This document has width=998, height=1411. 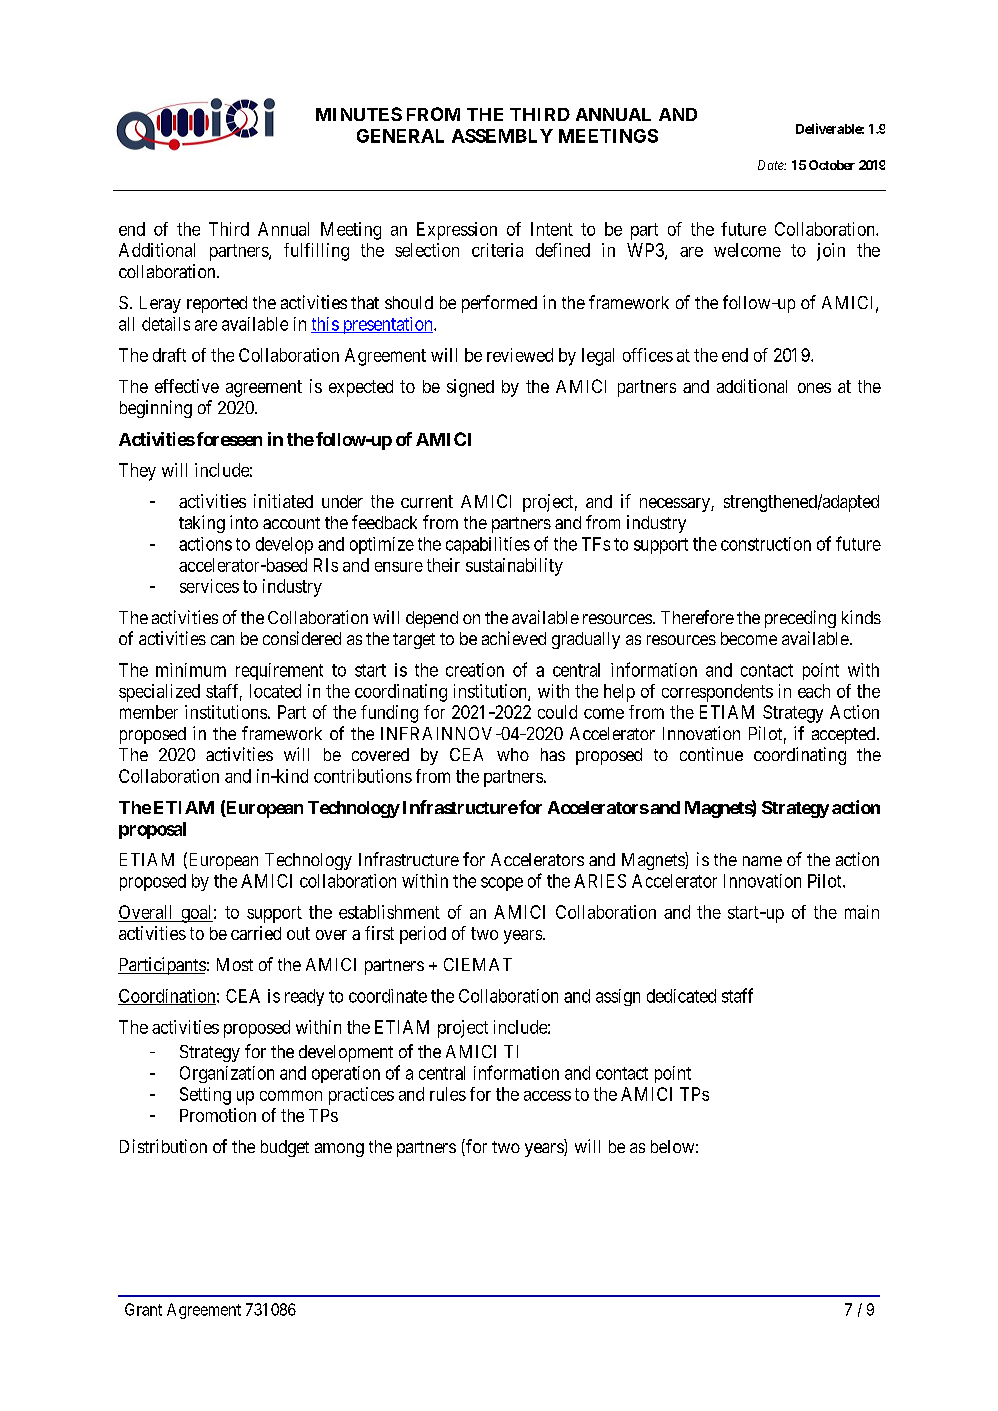 I want to click on ASSEMBLY, so click(x=502, y=136).
